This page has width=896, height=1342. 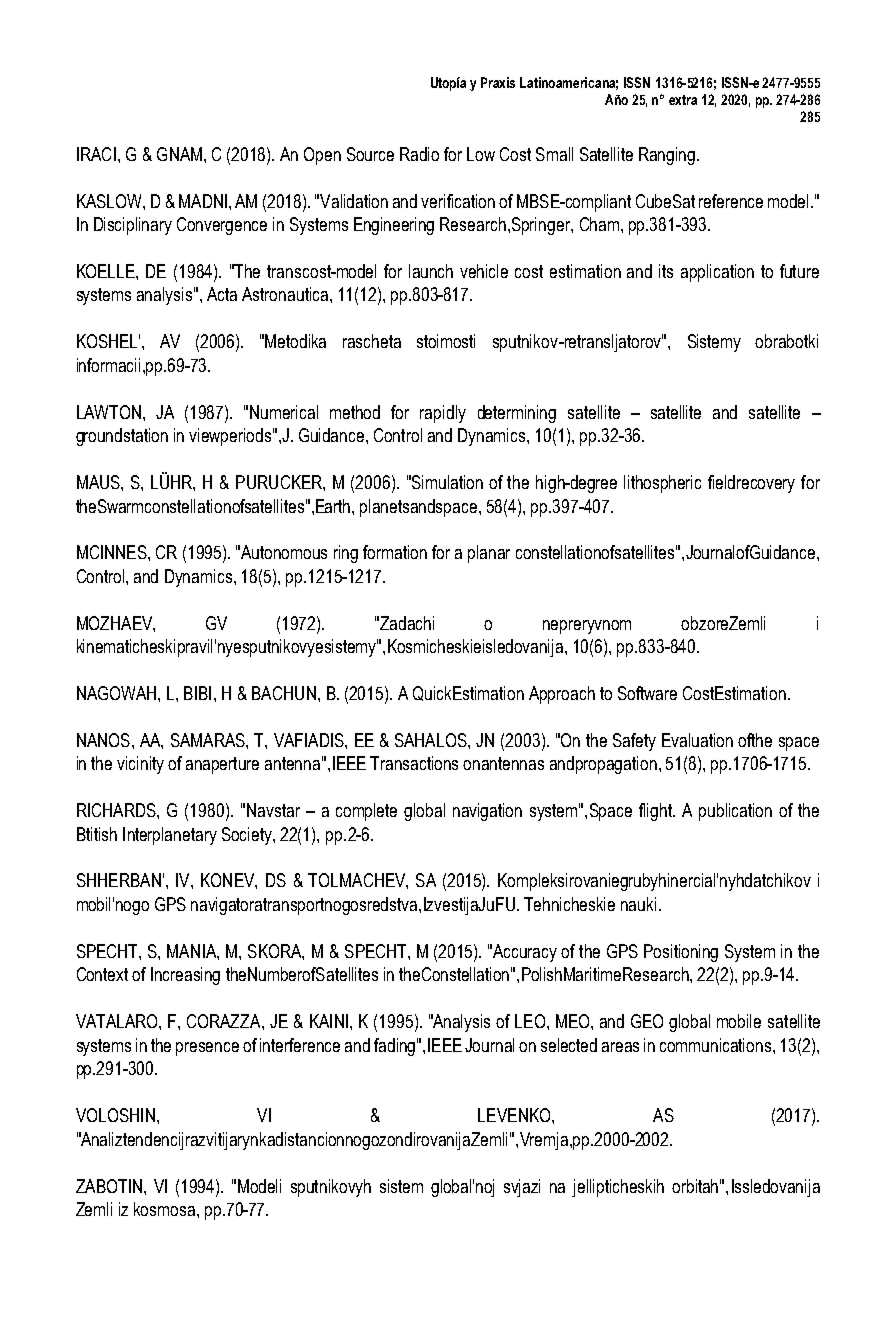 I want to click on MCINNES, so click(x=113, y=552).
